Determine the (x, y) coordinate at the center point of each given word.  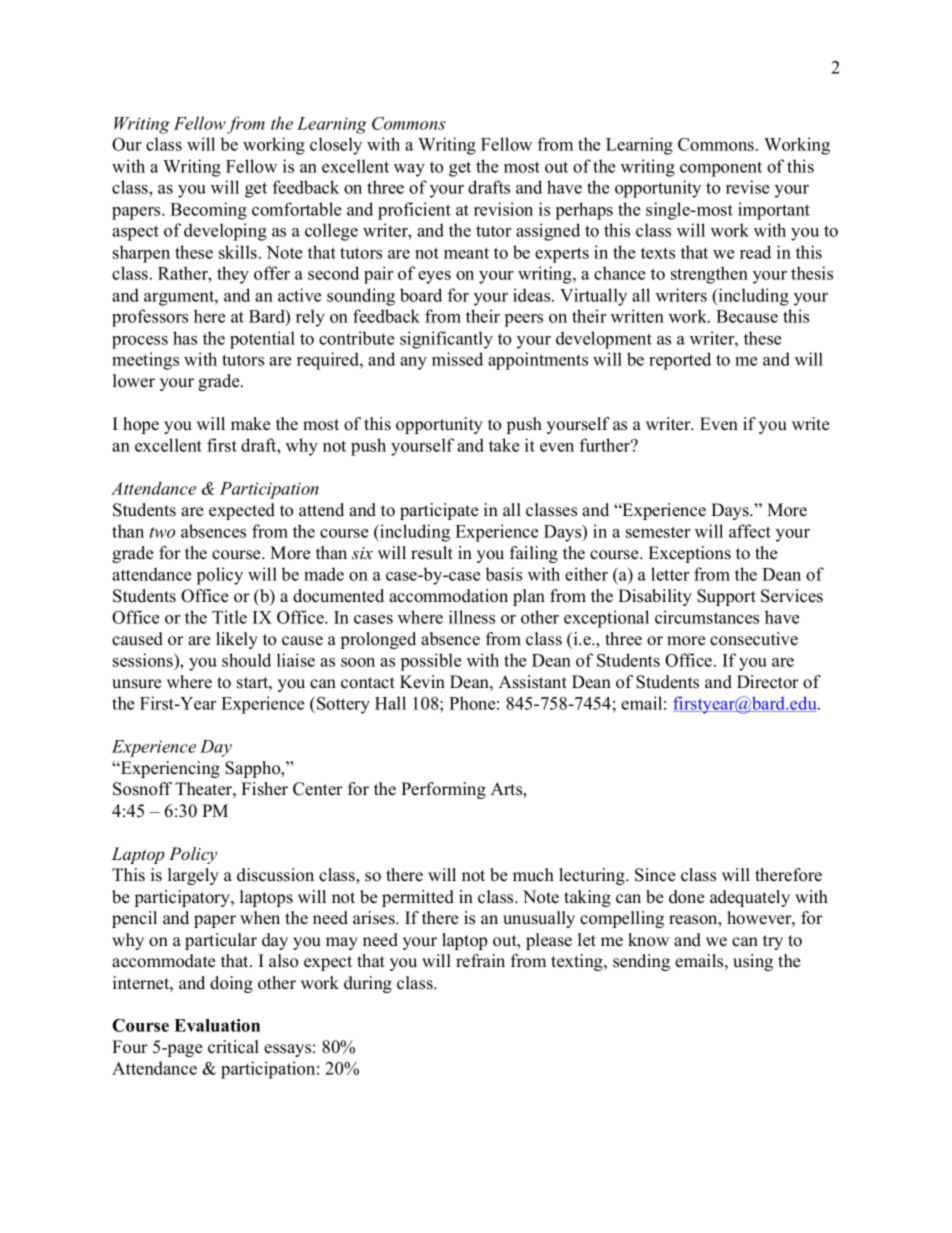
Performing (443, 790)
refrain (480, 961)
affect (750, 531)
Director (768, 682)
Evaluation (217, 1025)
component (721, 169)
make (250, 424)
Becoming (208, 211)
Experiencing (169, 769)
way (409, 170)
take (504, 445)
